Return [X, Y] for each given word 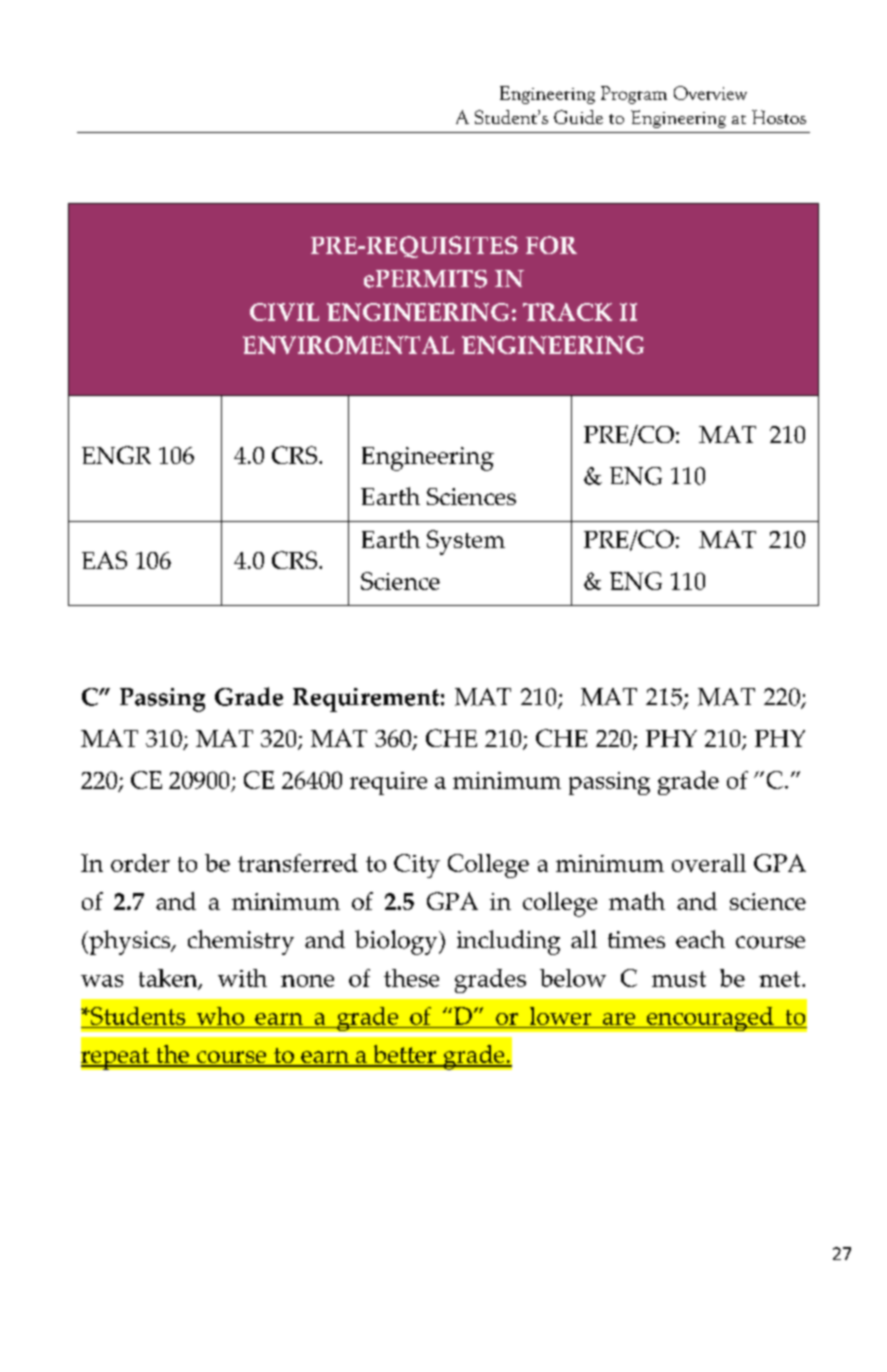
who [220, 1017]
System [466, 542]
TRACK [567, 312]
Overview [710, 93]
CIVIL [284, 312]
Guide [578, 117]
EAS [104, 560]
